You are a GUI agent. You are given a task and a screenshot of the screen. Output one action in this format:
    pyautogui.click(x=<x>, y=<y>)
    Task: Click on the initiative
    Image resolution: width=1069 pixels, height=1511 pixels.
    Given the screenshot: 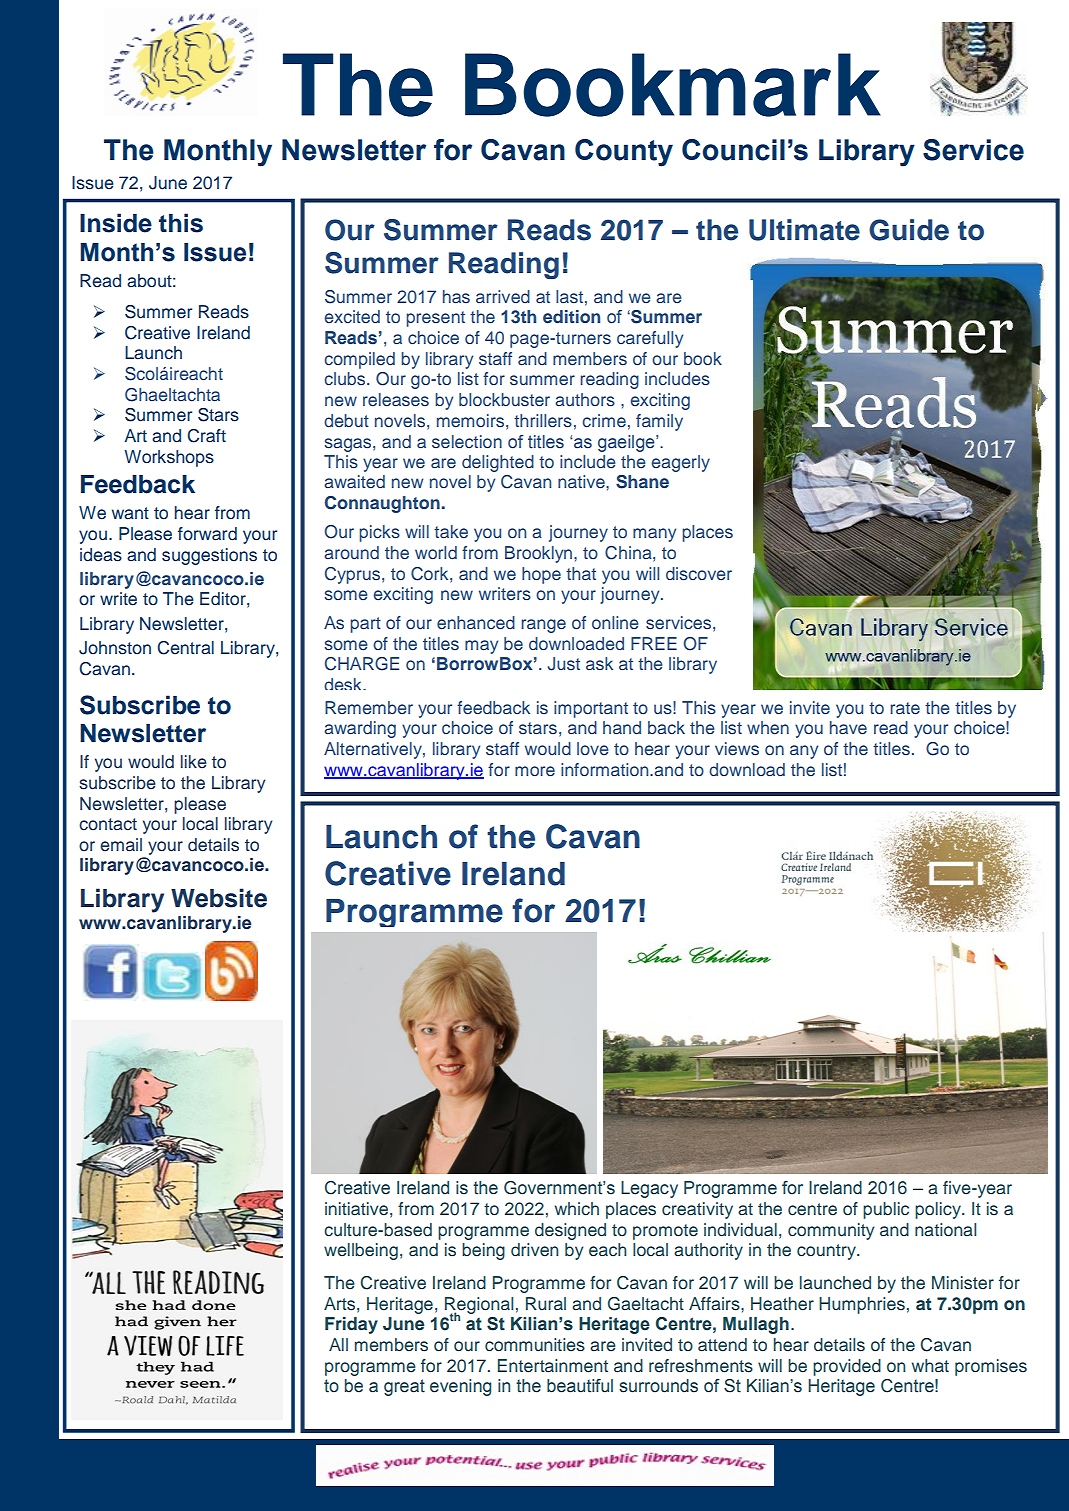 What is the action you would take?
    pyautogui.click(x=356, y=1209)
